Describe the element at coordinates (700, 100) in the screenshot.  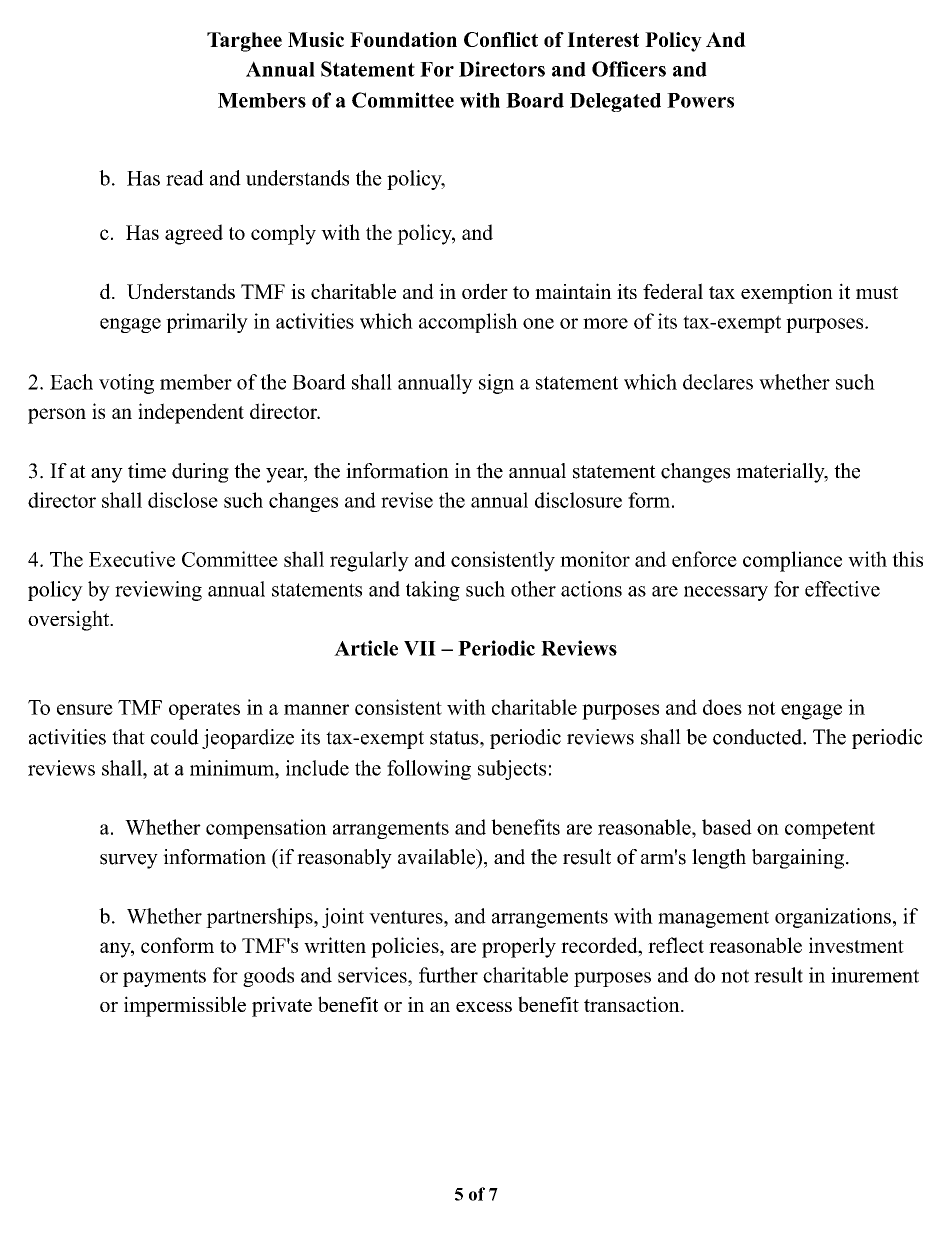
I see `Powers` at that location.
